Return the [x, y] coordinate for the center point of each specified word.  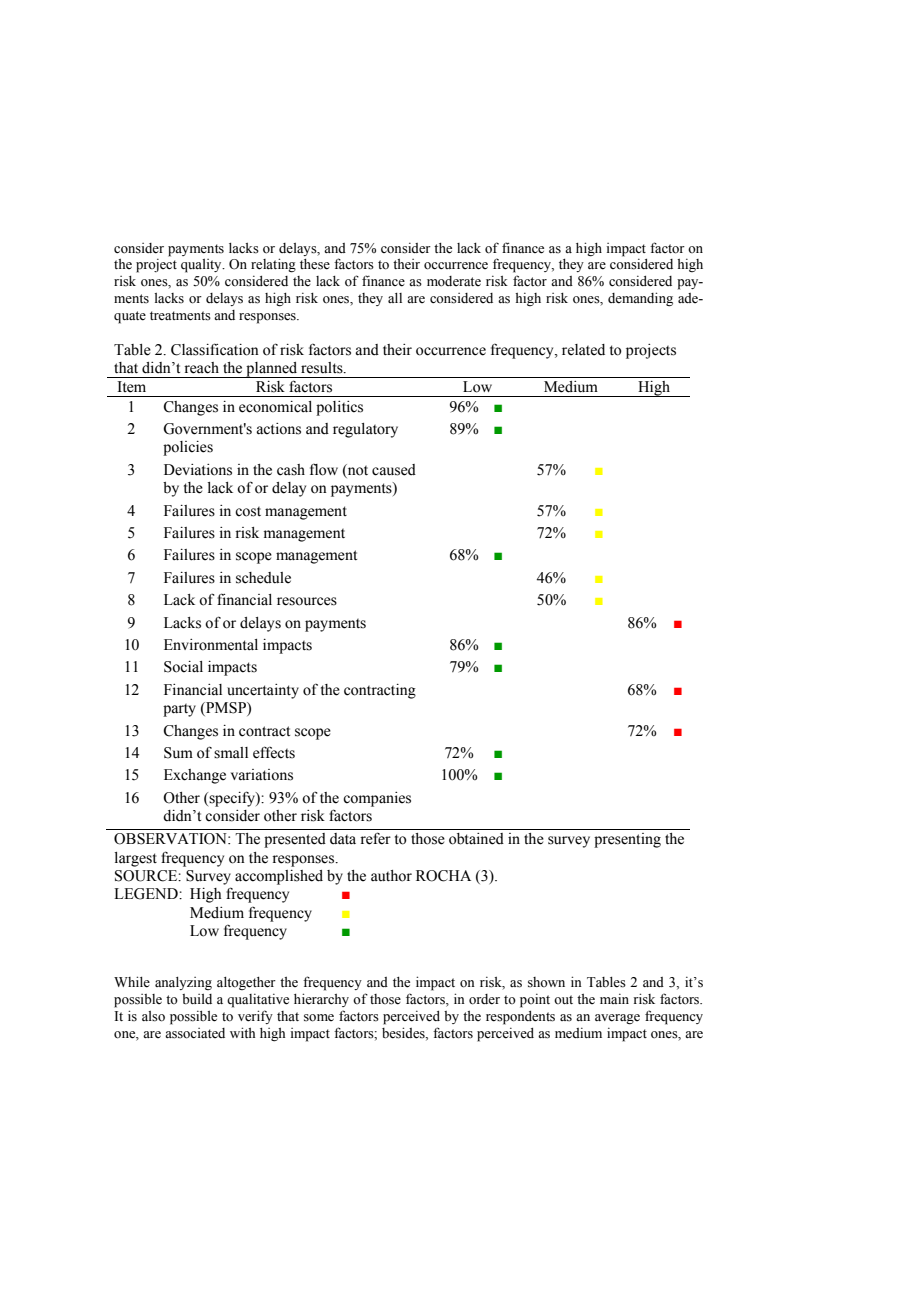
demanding [640, 299]
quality [202, 266]
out [563, 1000]
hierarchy [321, 1000]
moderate [454, 281]
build [197, 999]
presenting [627, 840]
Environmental [211, 645]
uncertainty [263, 691]
